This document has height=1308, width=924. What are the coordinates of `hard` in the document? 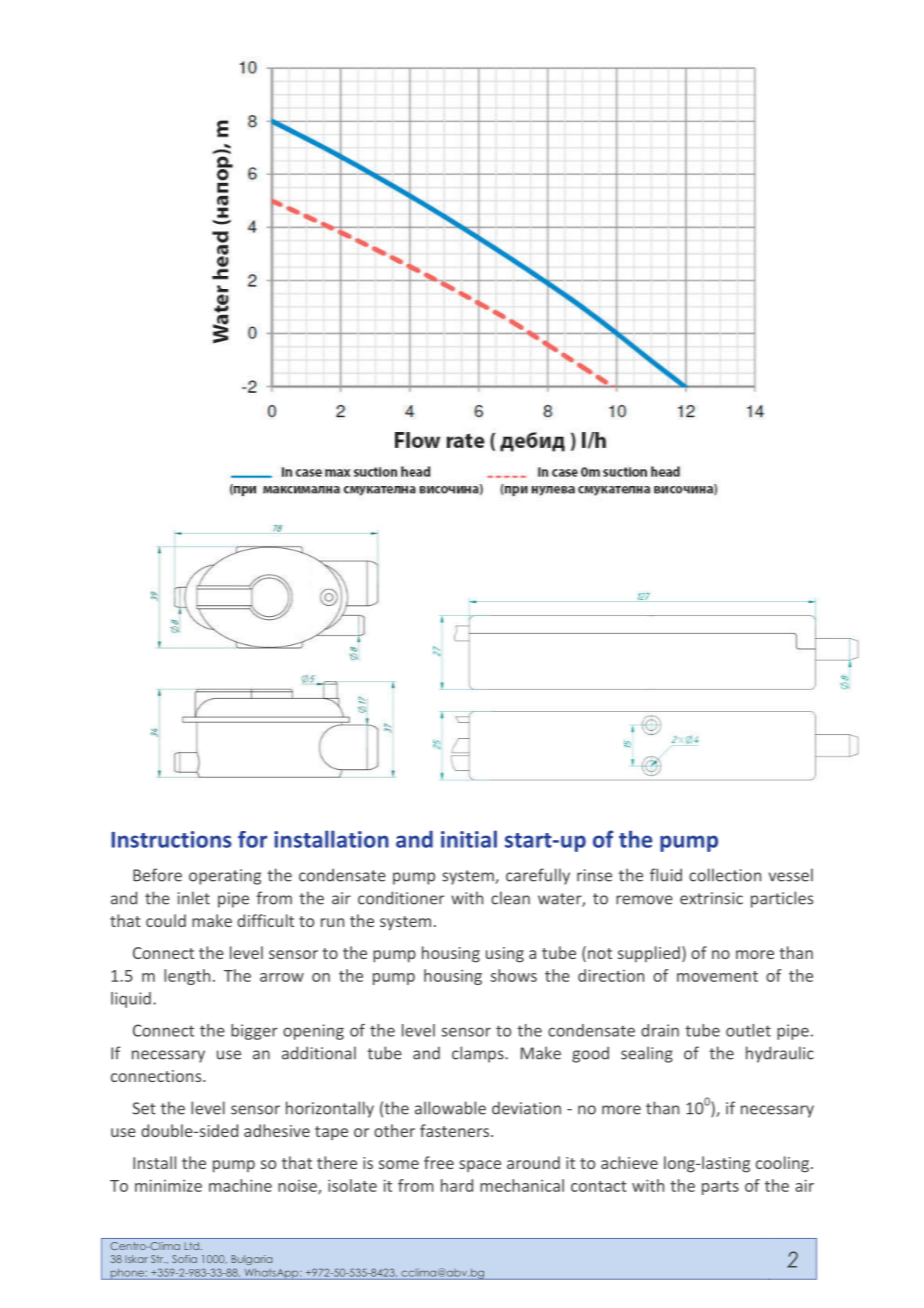 It's located at (457, 1185).
